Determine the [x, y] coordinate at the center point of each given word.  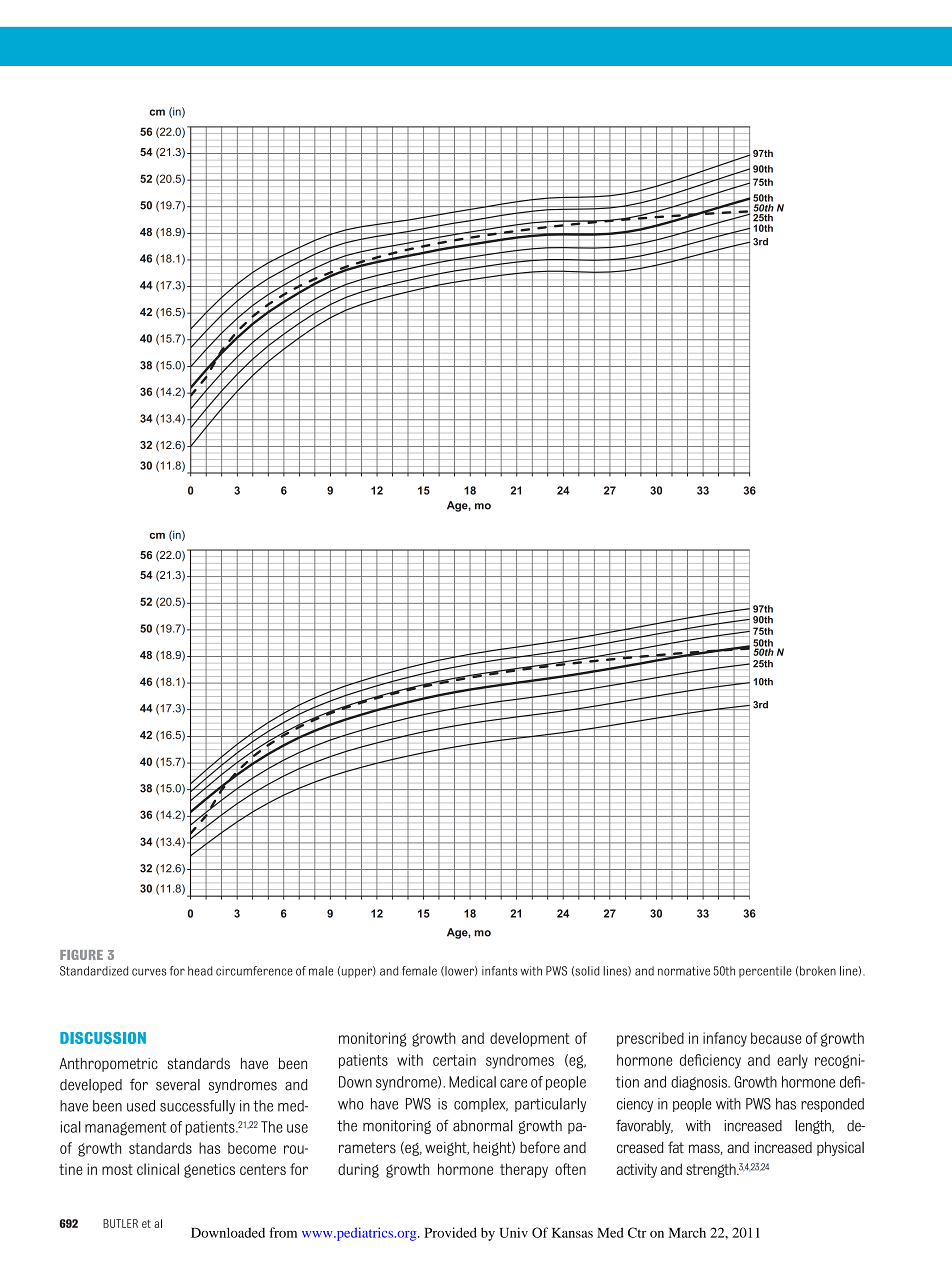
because [776, 1038]
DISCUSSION [103, 1038]
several [178, 1085]
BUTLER [120, 1223]
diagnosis [700, 1083]
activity [637, 1170]
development [529, 1039]
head [200, 971]
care [513, 1083]
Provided [450, 1232]
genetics [209, 1170]
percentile [765, 972]
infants [499, 971]
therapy [524, 1170]
